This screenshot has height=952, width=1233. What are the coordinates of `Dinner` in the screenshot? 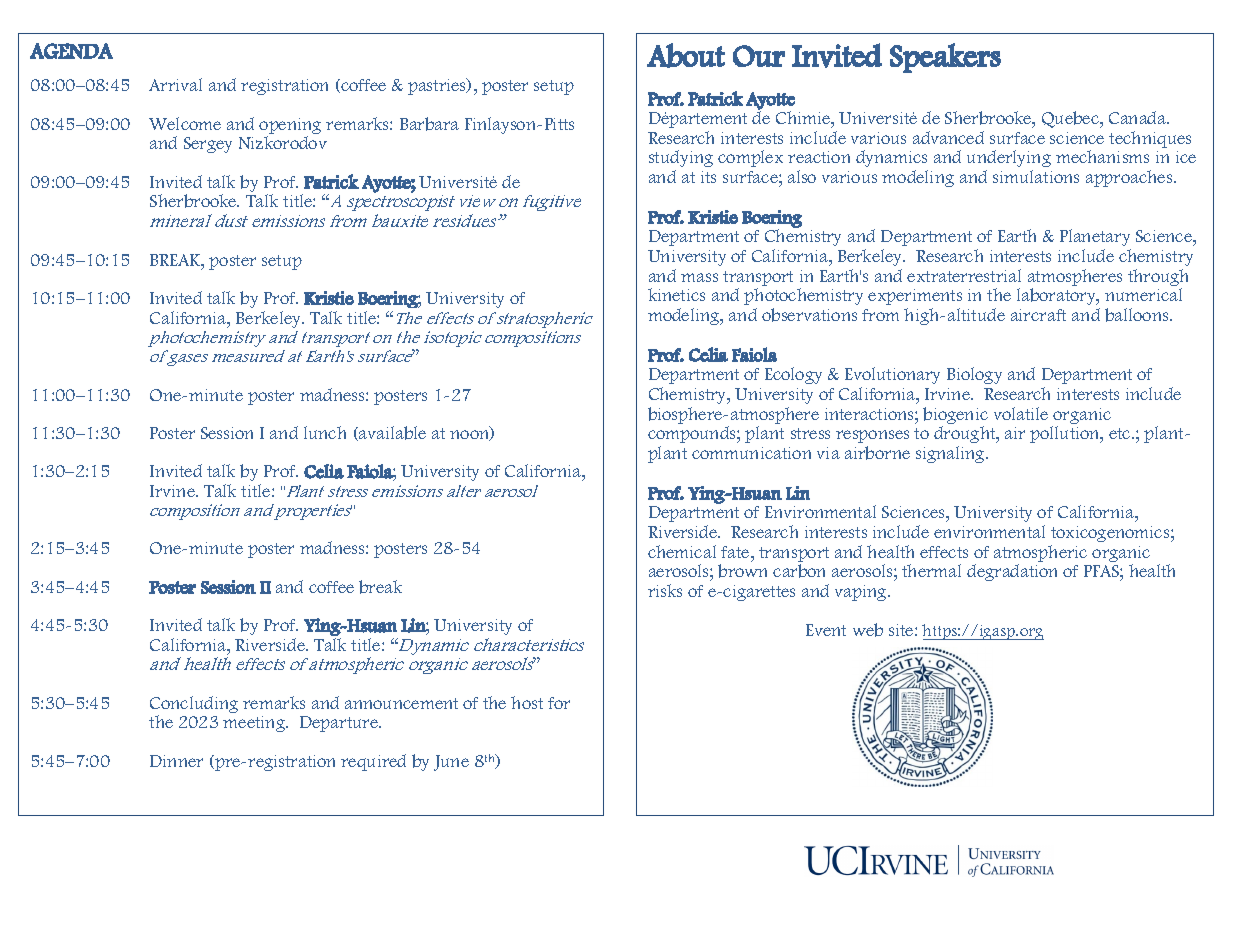 It's located at (176, 761).
